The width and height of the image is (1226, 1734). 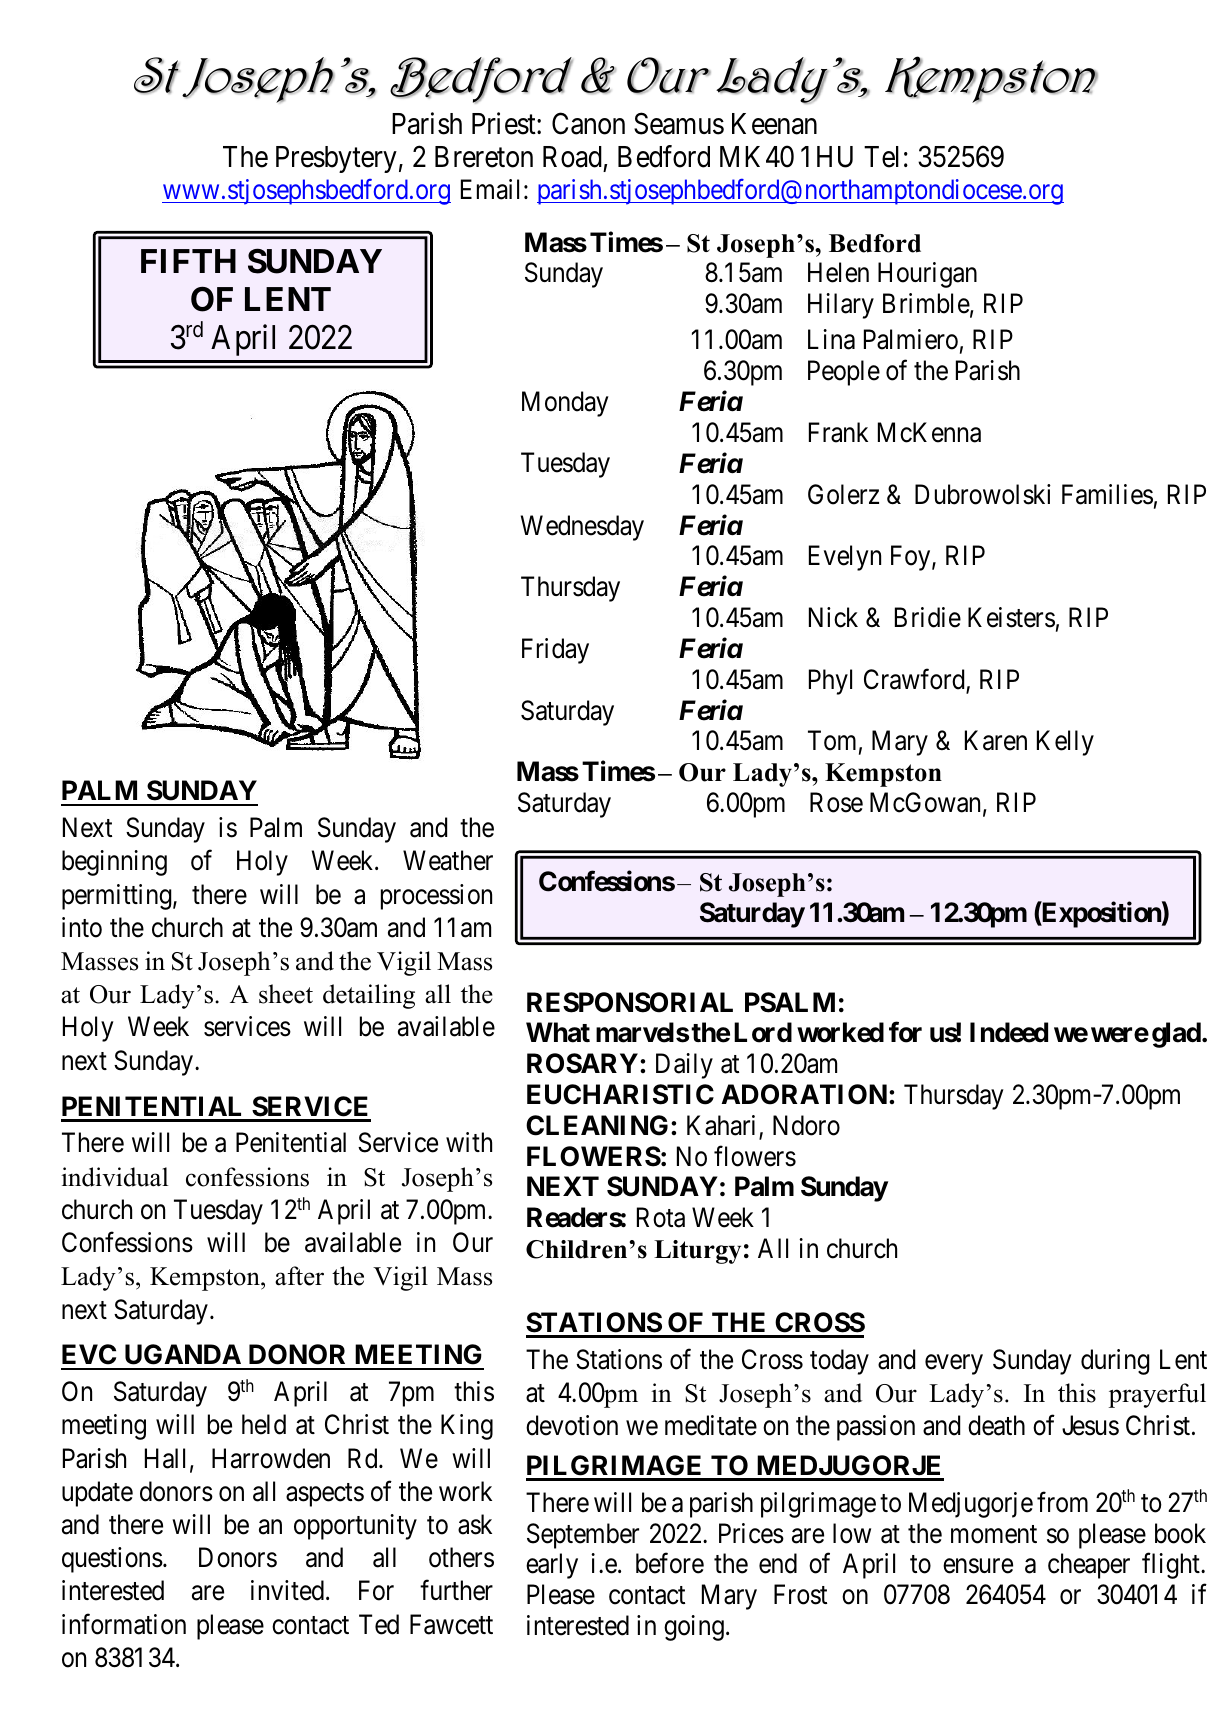 I want to click on Indeed, so click(x=1009, y=1032).
